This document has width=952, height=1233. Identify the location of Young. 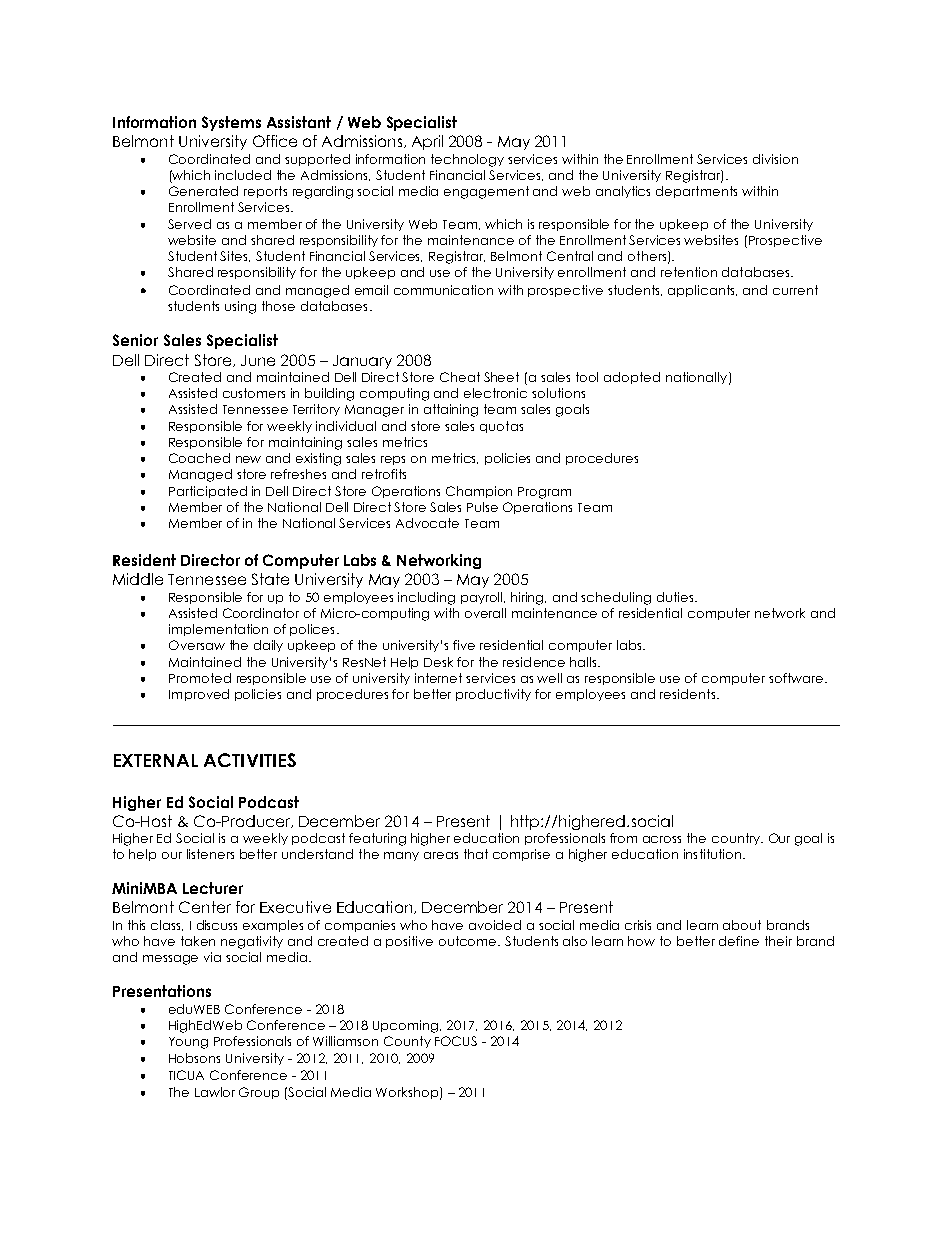
(188, 1043).
